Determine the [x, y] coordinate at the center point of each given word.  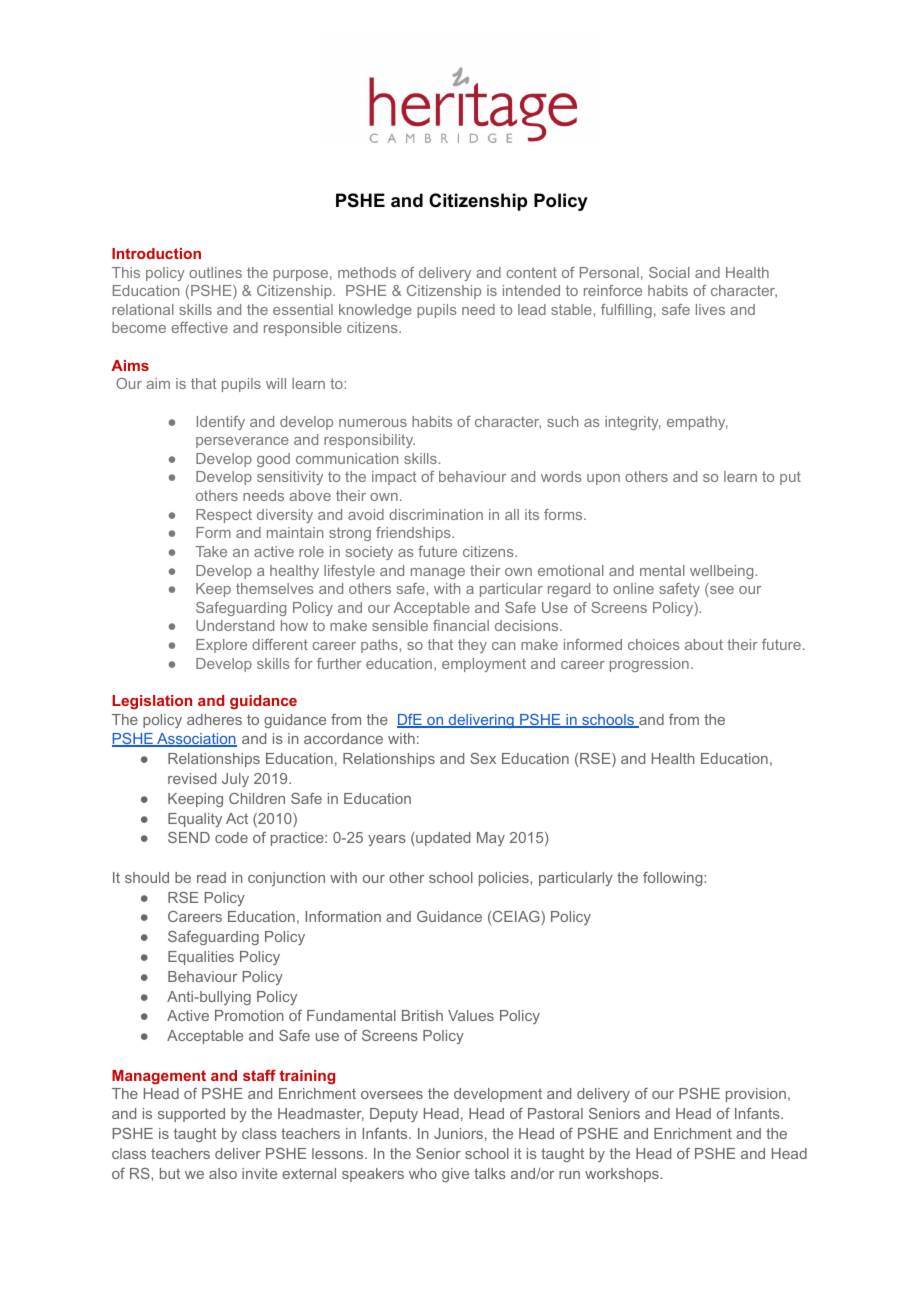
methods [367, 272]
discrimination [436, 514]
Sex [483, 758]
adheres [214, 719]
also [223, 1173]
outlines [215, 272]
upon [603, 479]
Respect [224, 516]
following [674, 879]
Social [669, 272]
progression [649, 665]
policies [505, 879]
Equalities [201, 958]
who [423, 1173]
